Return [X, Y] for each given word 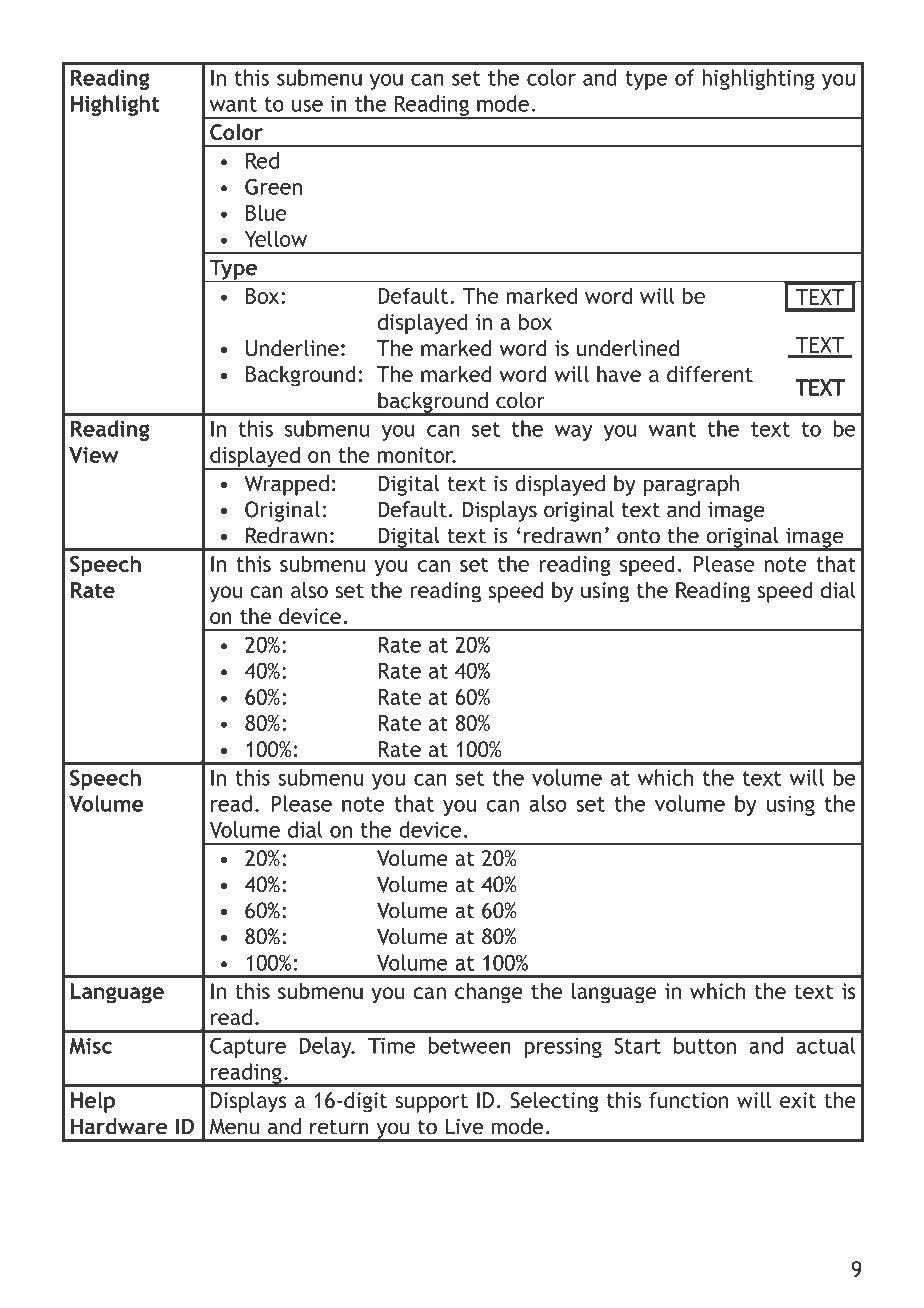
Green [273, 186]
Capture [248, 1047]
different [710, 374]
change [489, 993]
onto [638, 536]
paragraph [691, 485]
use [307, 106]
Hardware [119, 1126]
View [93, 455]
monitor [417, 455]
